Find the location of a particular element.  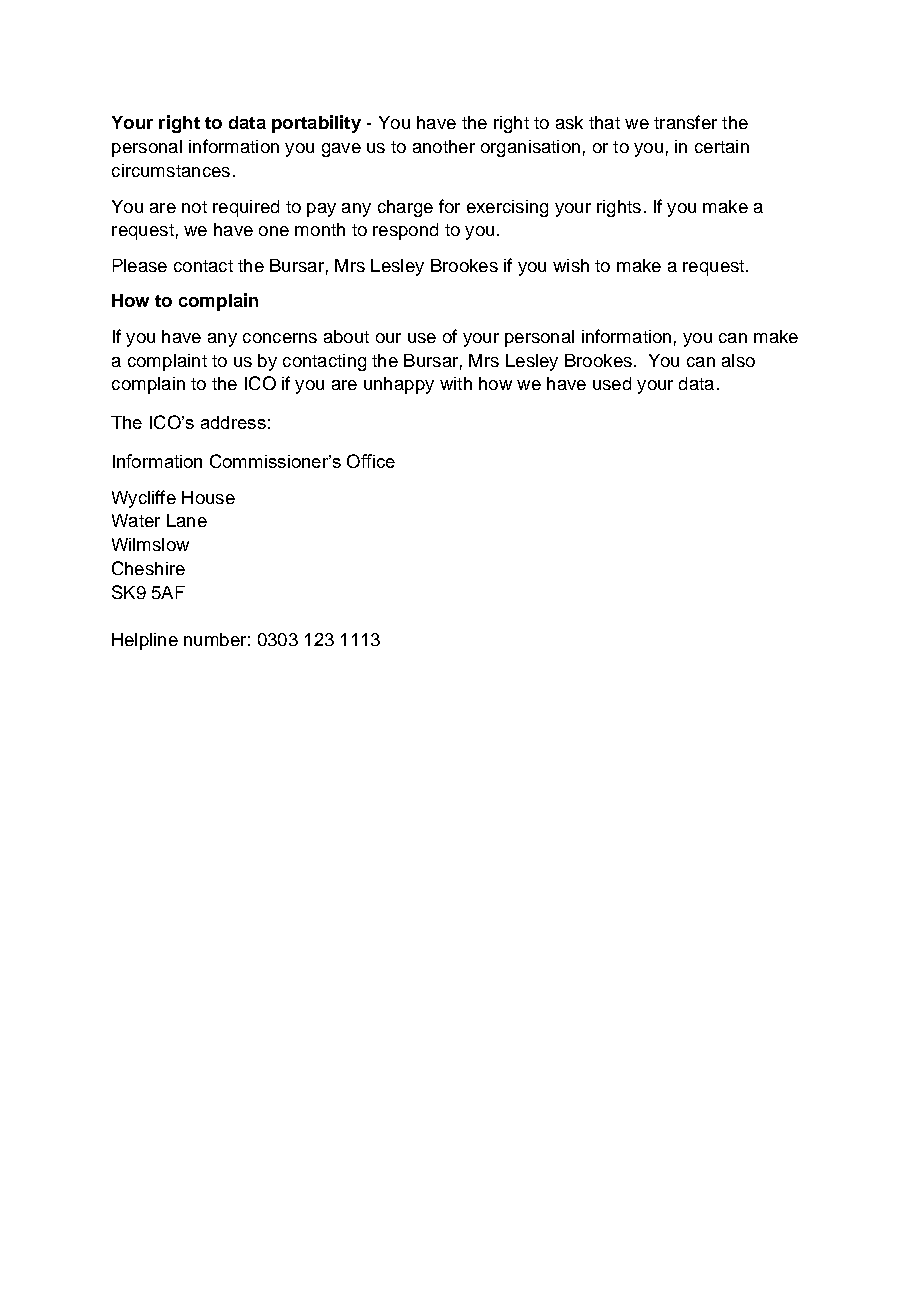

about is located at coordinates (346, 336).
